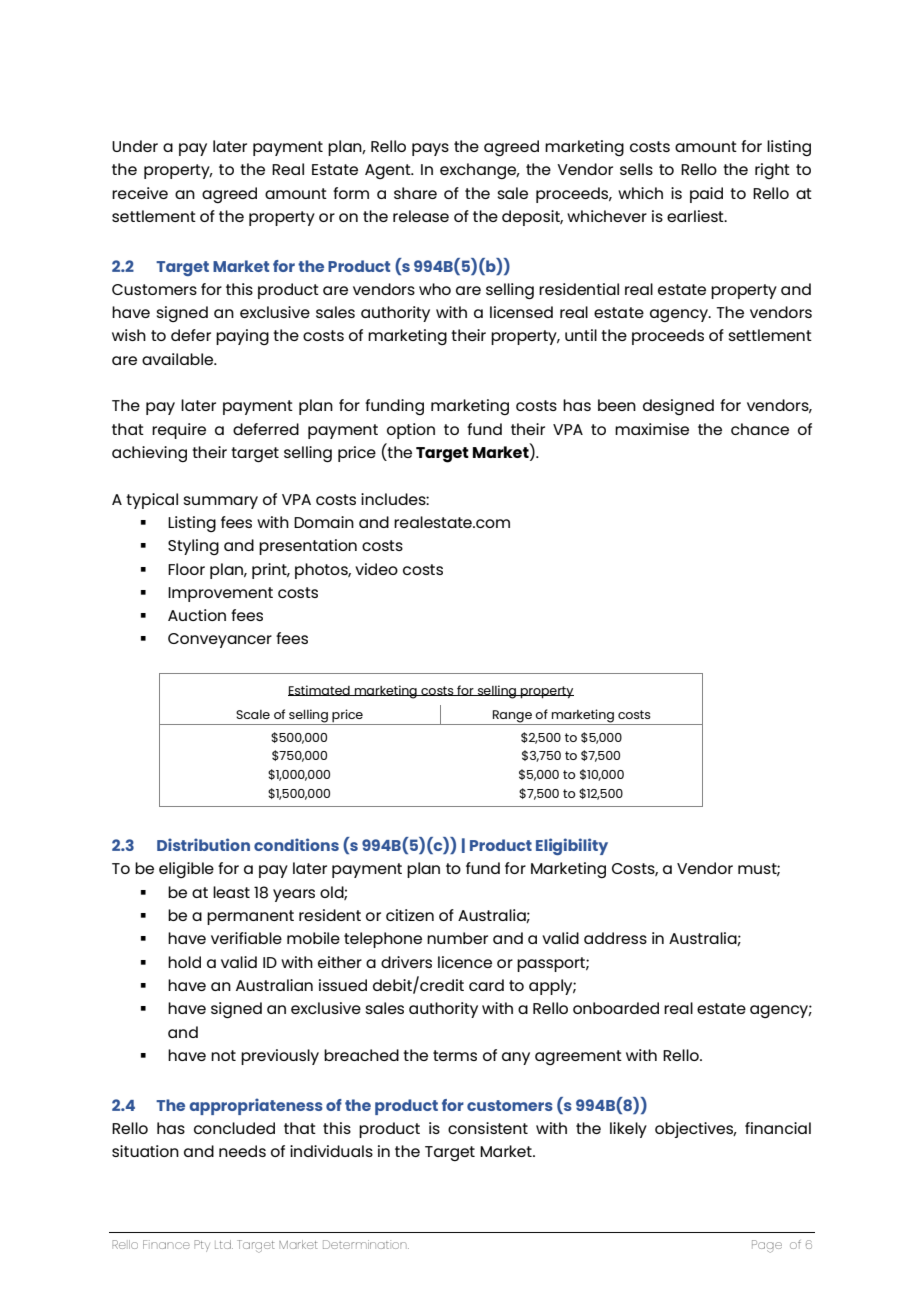 The width and height of the screenshot is (924, 1308). What do you see at coordinates (202, 1246) in the screenshot?
I see `Pty` at bounding box center [202, 1246].
